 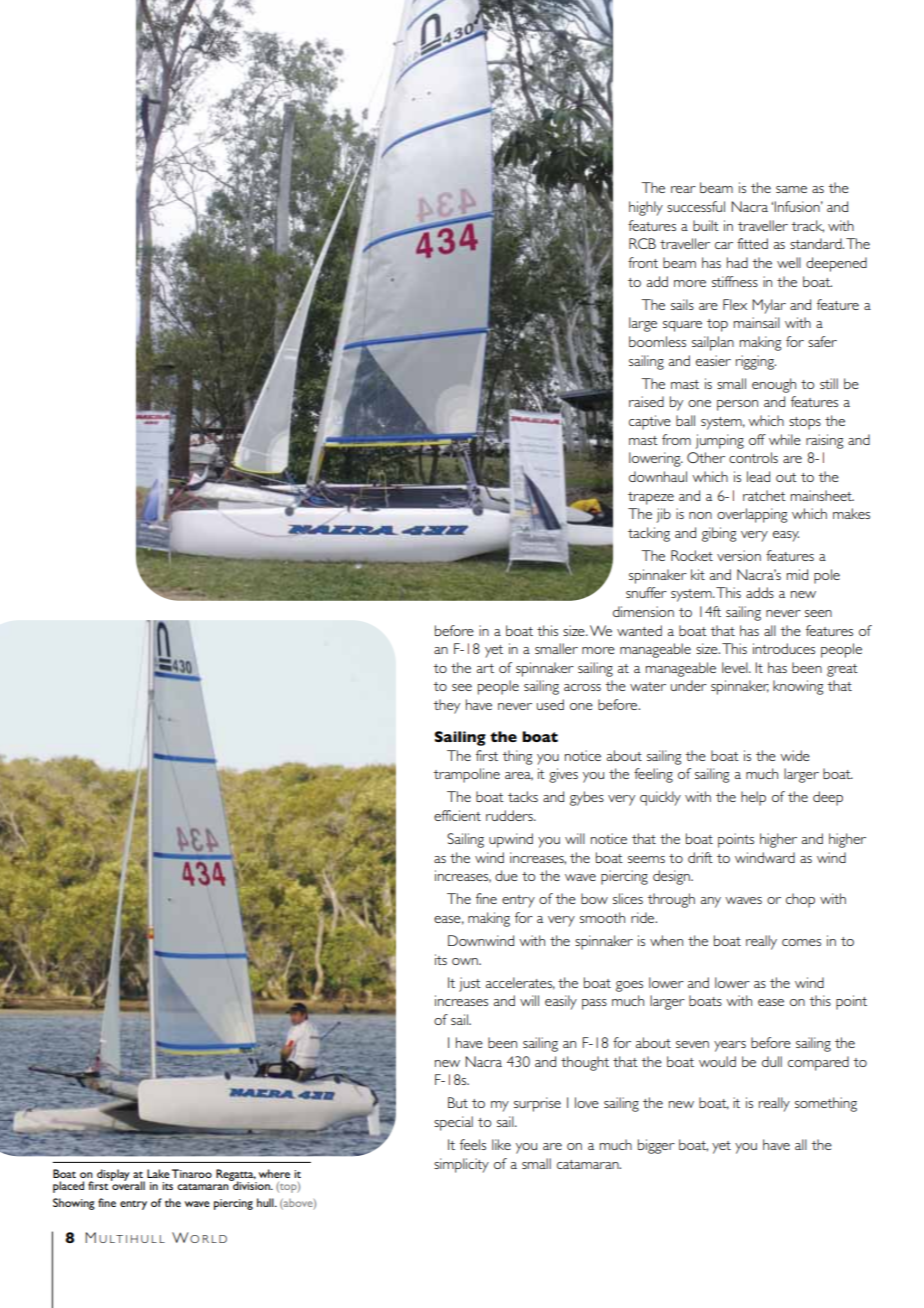 What do you see at coordinates (753, 457) in the image?
I see `controls` at bounding box center [753, 457].
